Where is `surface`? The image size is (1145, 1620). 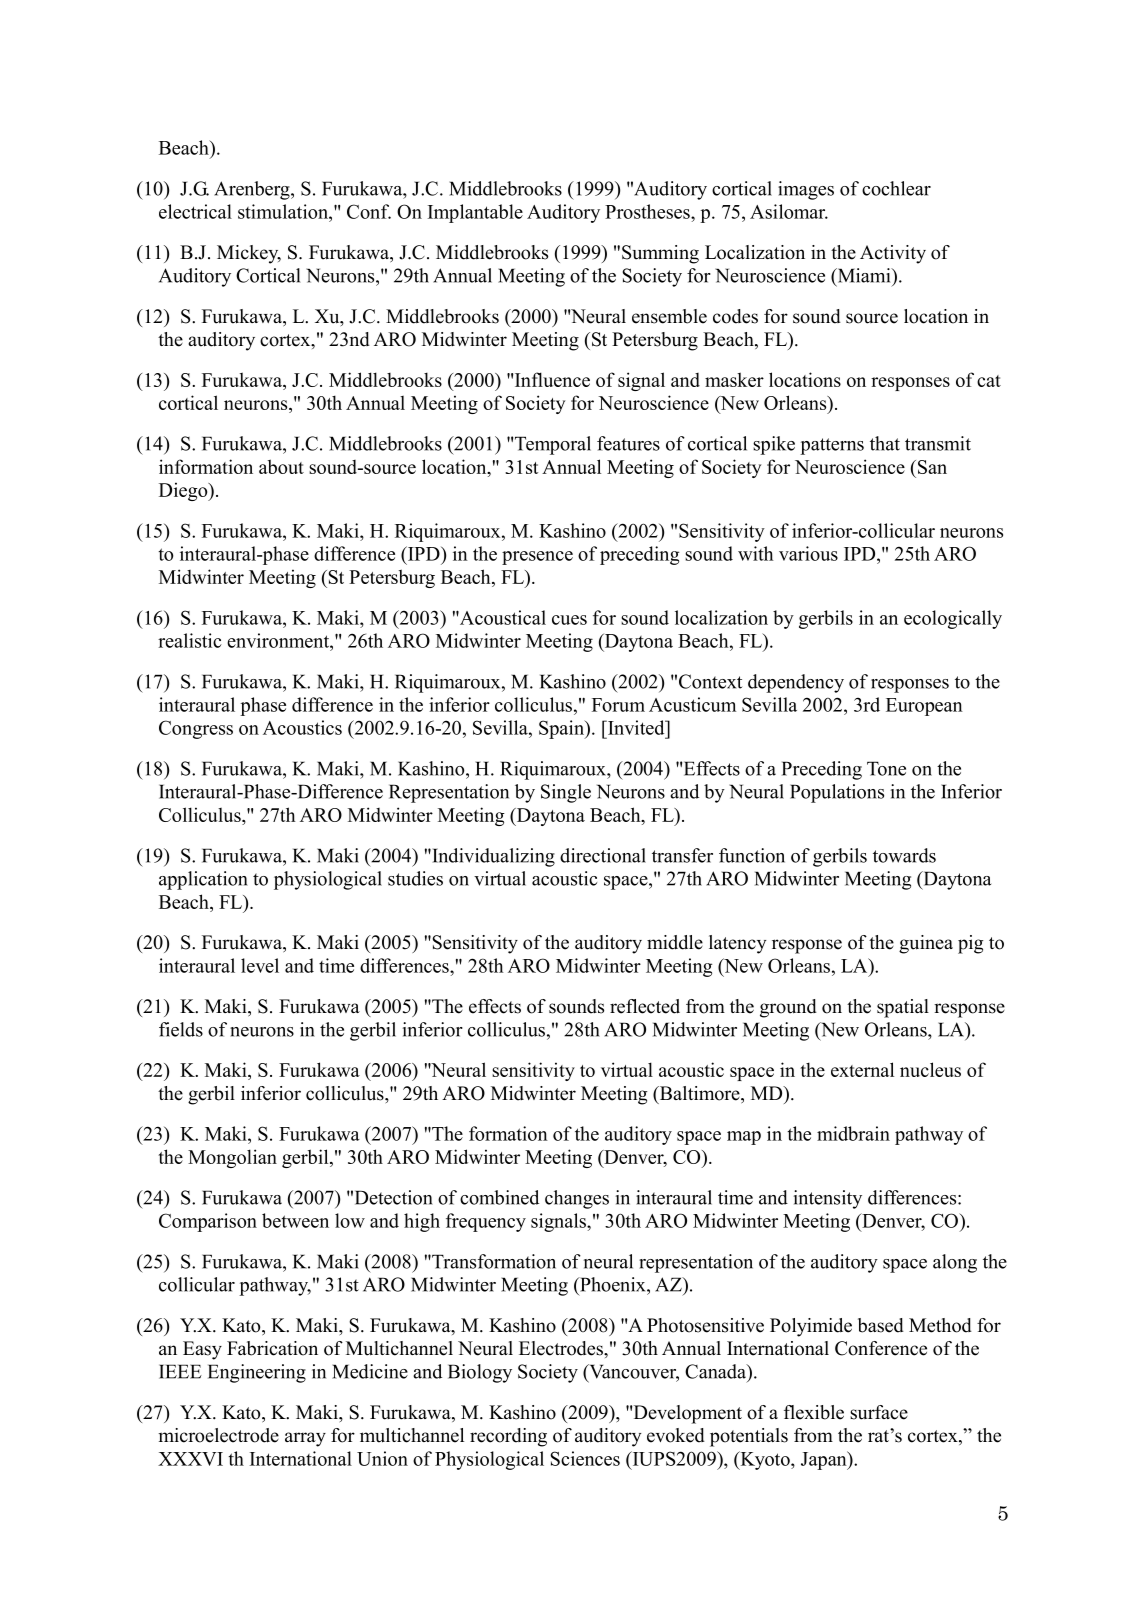
surface is located at coordinates (879, 1412).
